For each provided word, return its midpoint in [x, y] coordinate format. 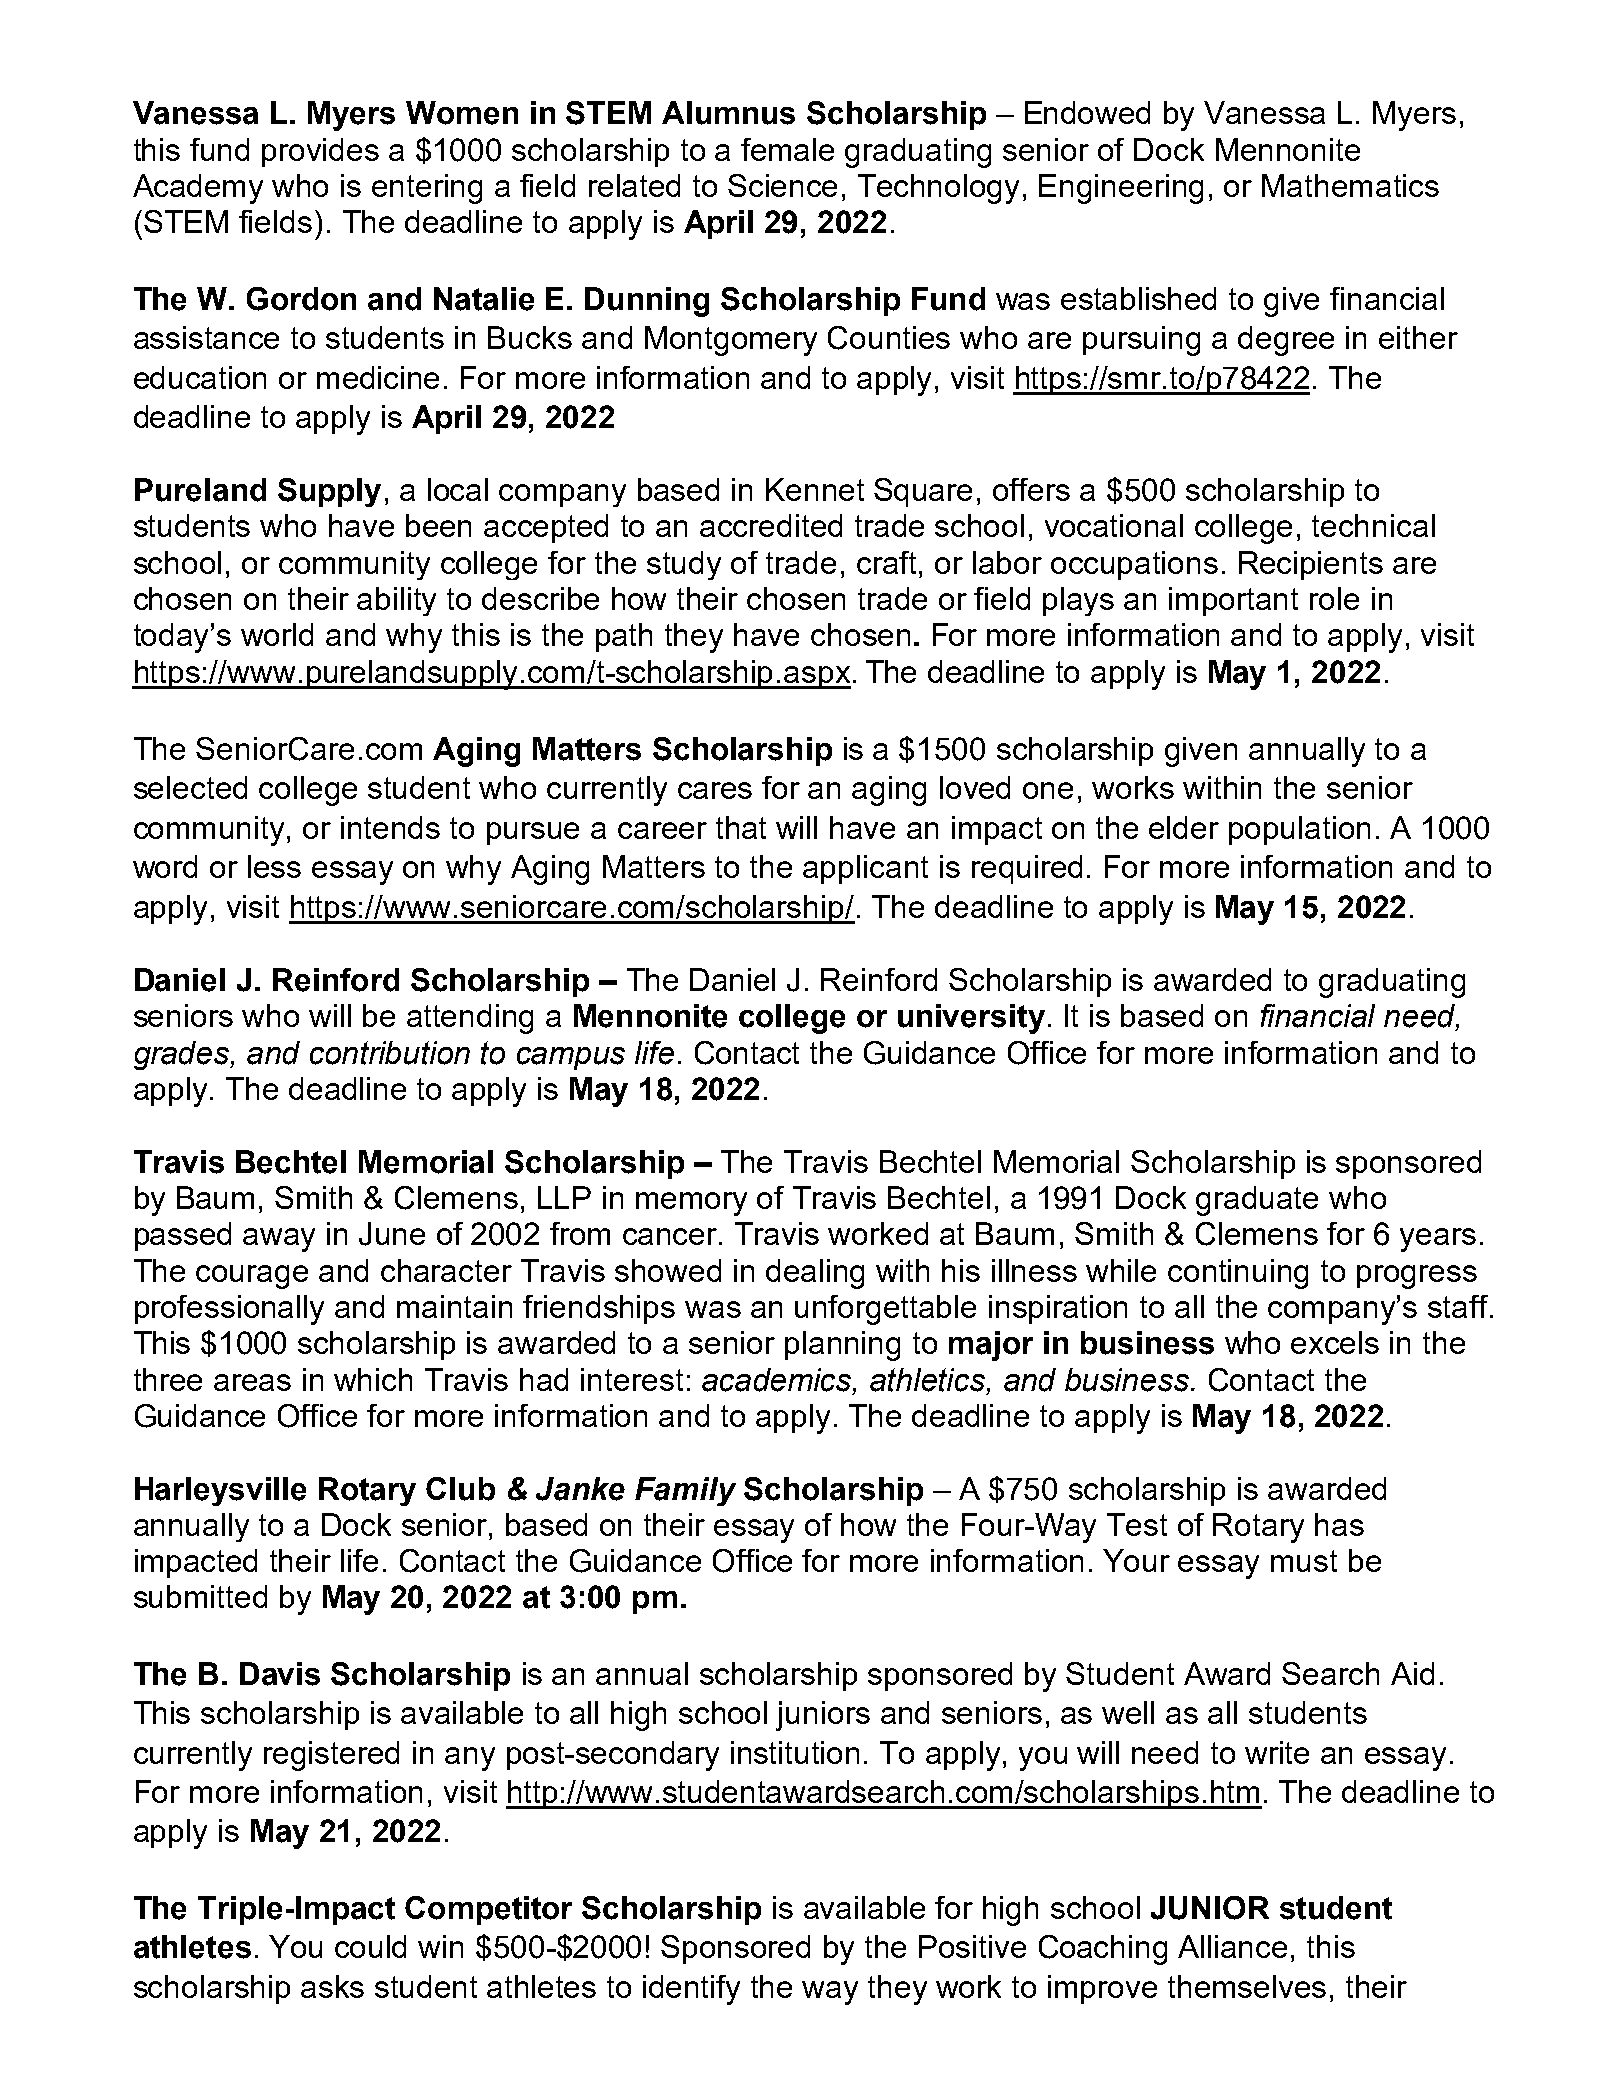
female [787, 149]
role [1334, 598]
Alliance [1232, 1946]
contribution [390, 1053]
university [971, 1019]
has [1339, 1524]
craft [888, 562]
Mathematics [1350, 185]
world [277, 634]
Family [685, 1491]
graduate [1257, 1201]
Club [460, 1489]
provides [320, 152]
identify [691, 1990]
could [370, 1946]
